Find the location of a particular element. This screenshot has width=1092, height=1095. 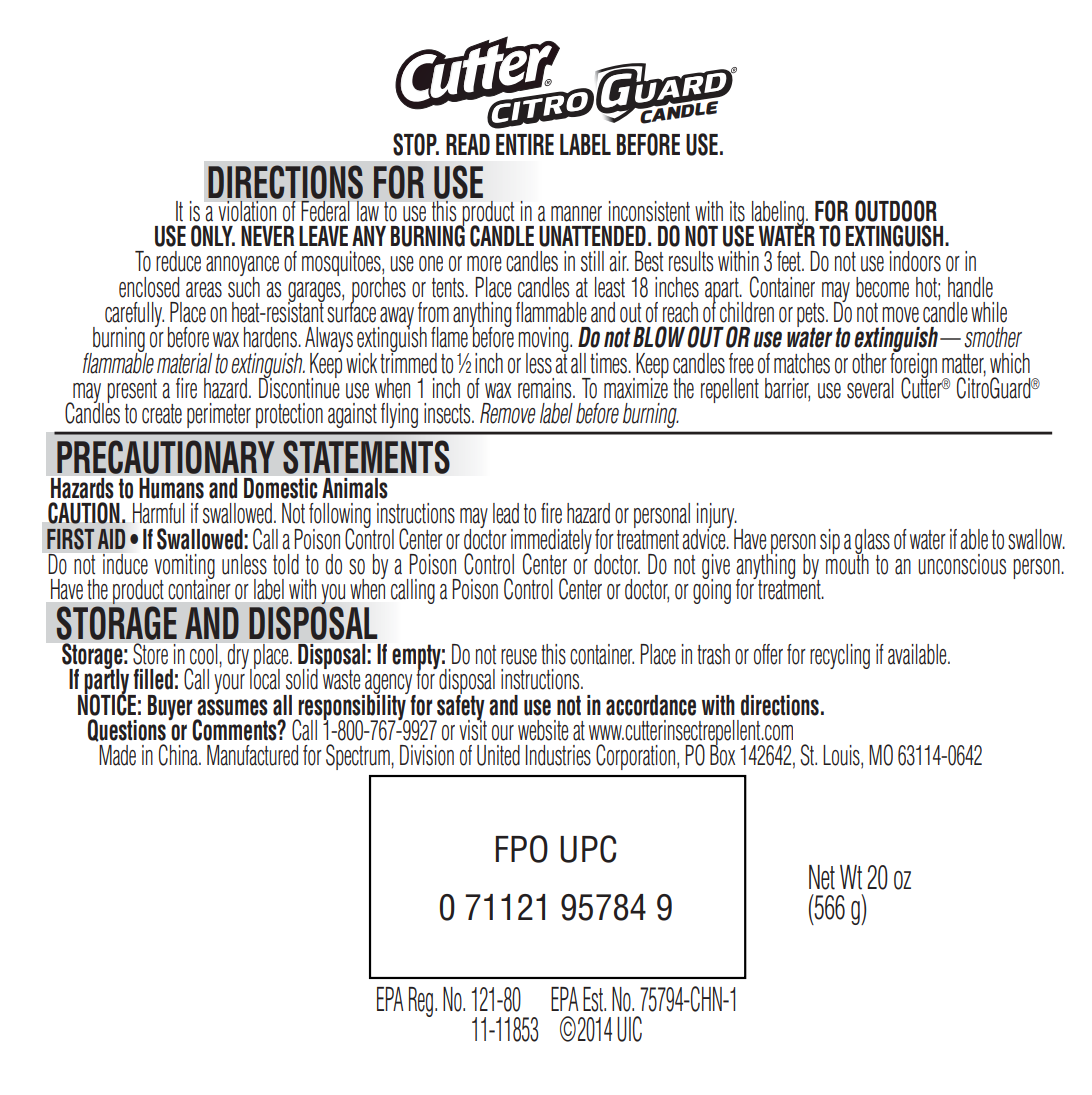

NEVER is located at coordinates (267, 236).
